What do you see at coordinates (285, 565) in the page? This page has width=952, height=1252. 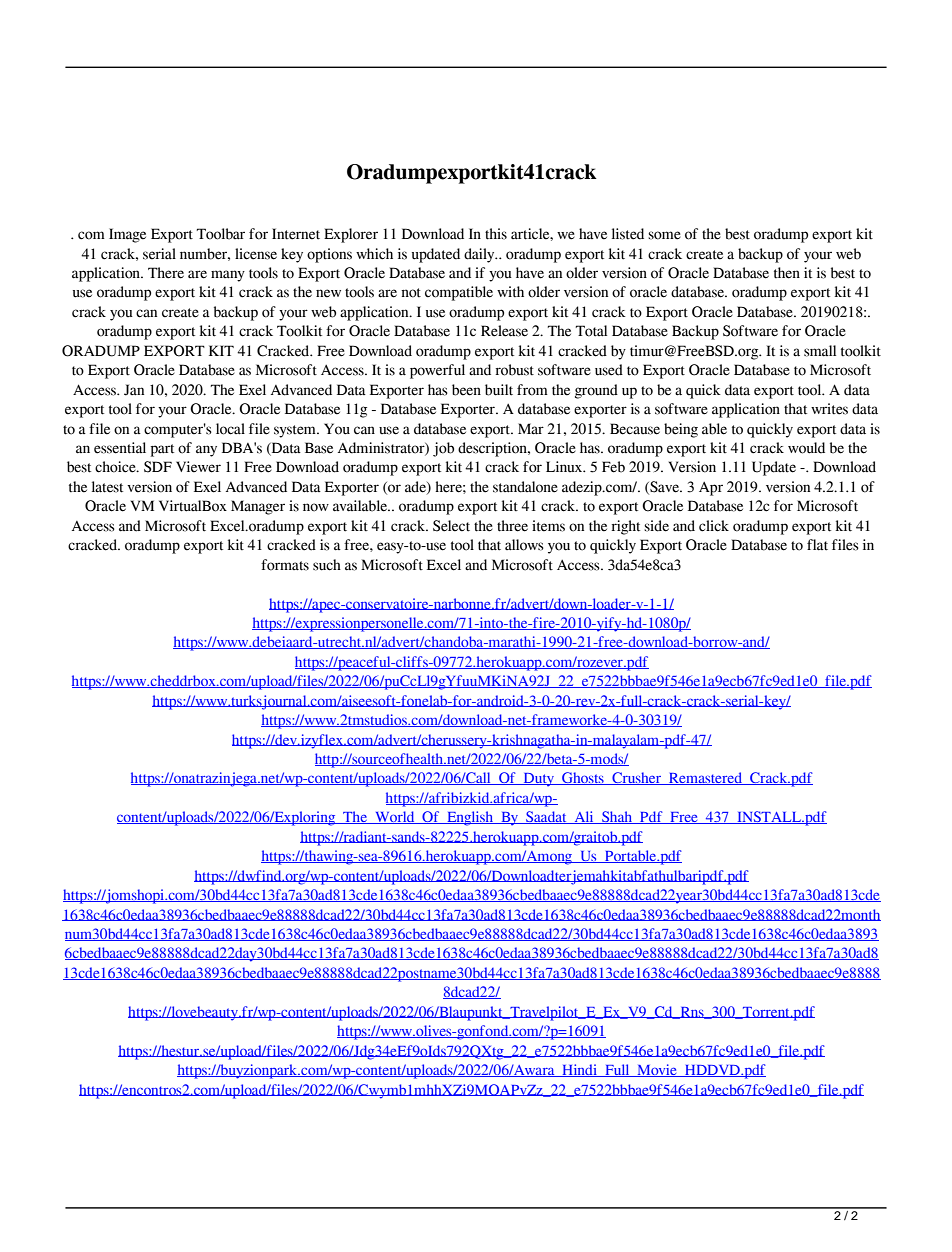 I see `formats` at bounding box center [285, 565].
